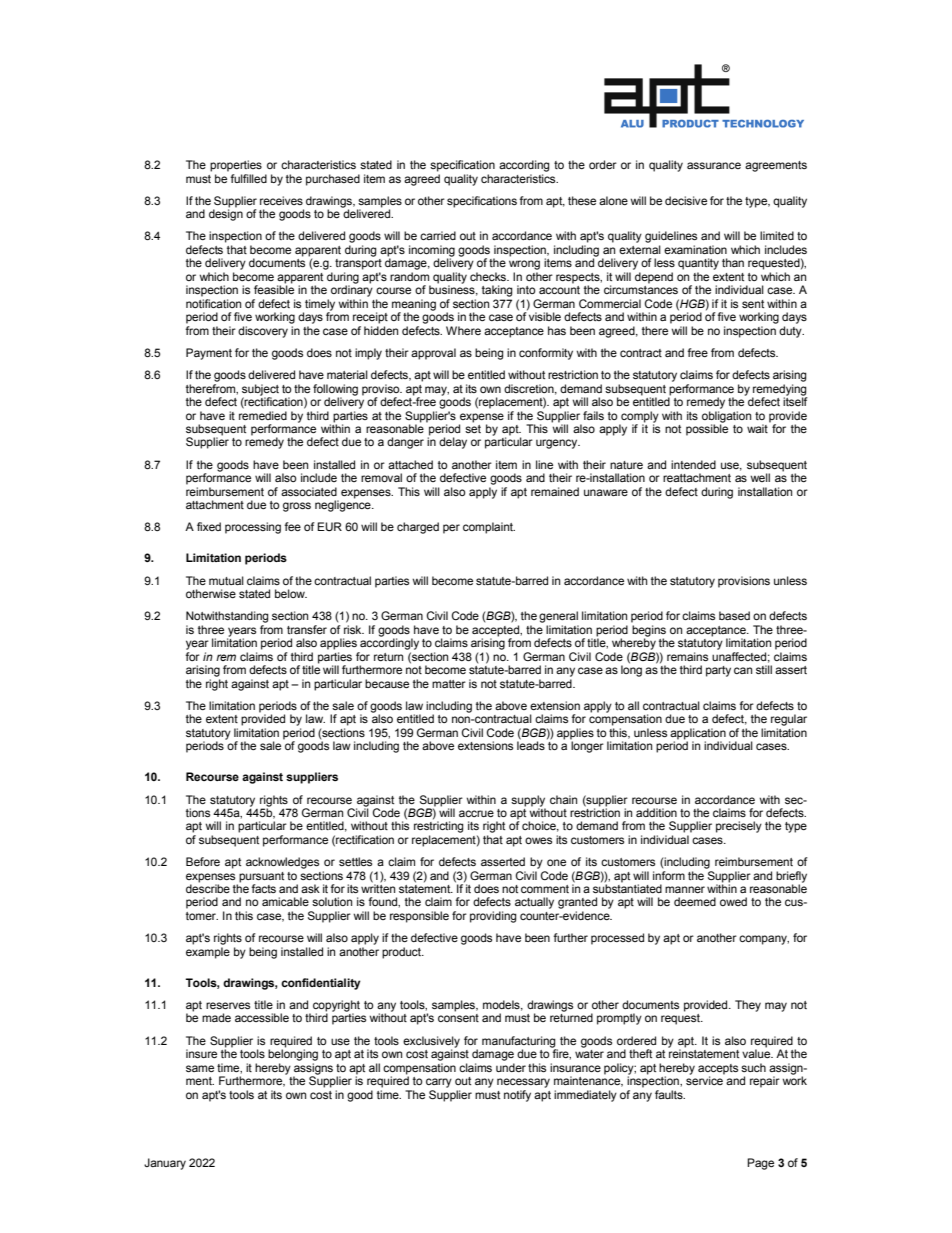 The width and height of the screenshot is (952, 1233). I want to click on well, so click(760, 477).
